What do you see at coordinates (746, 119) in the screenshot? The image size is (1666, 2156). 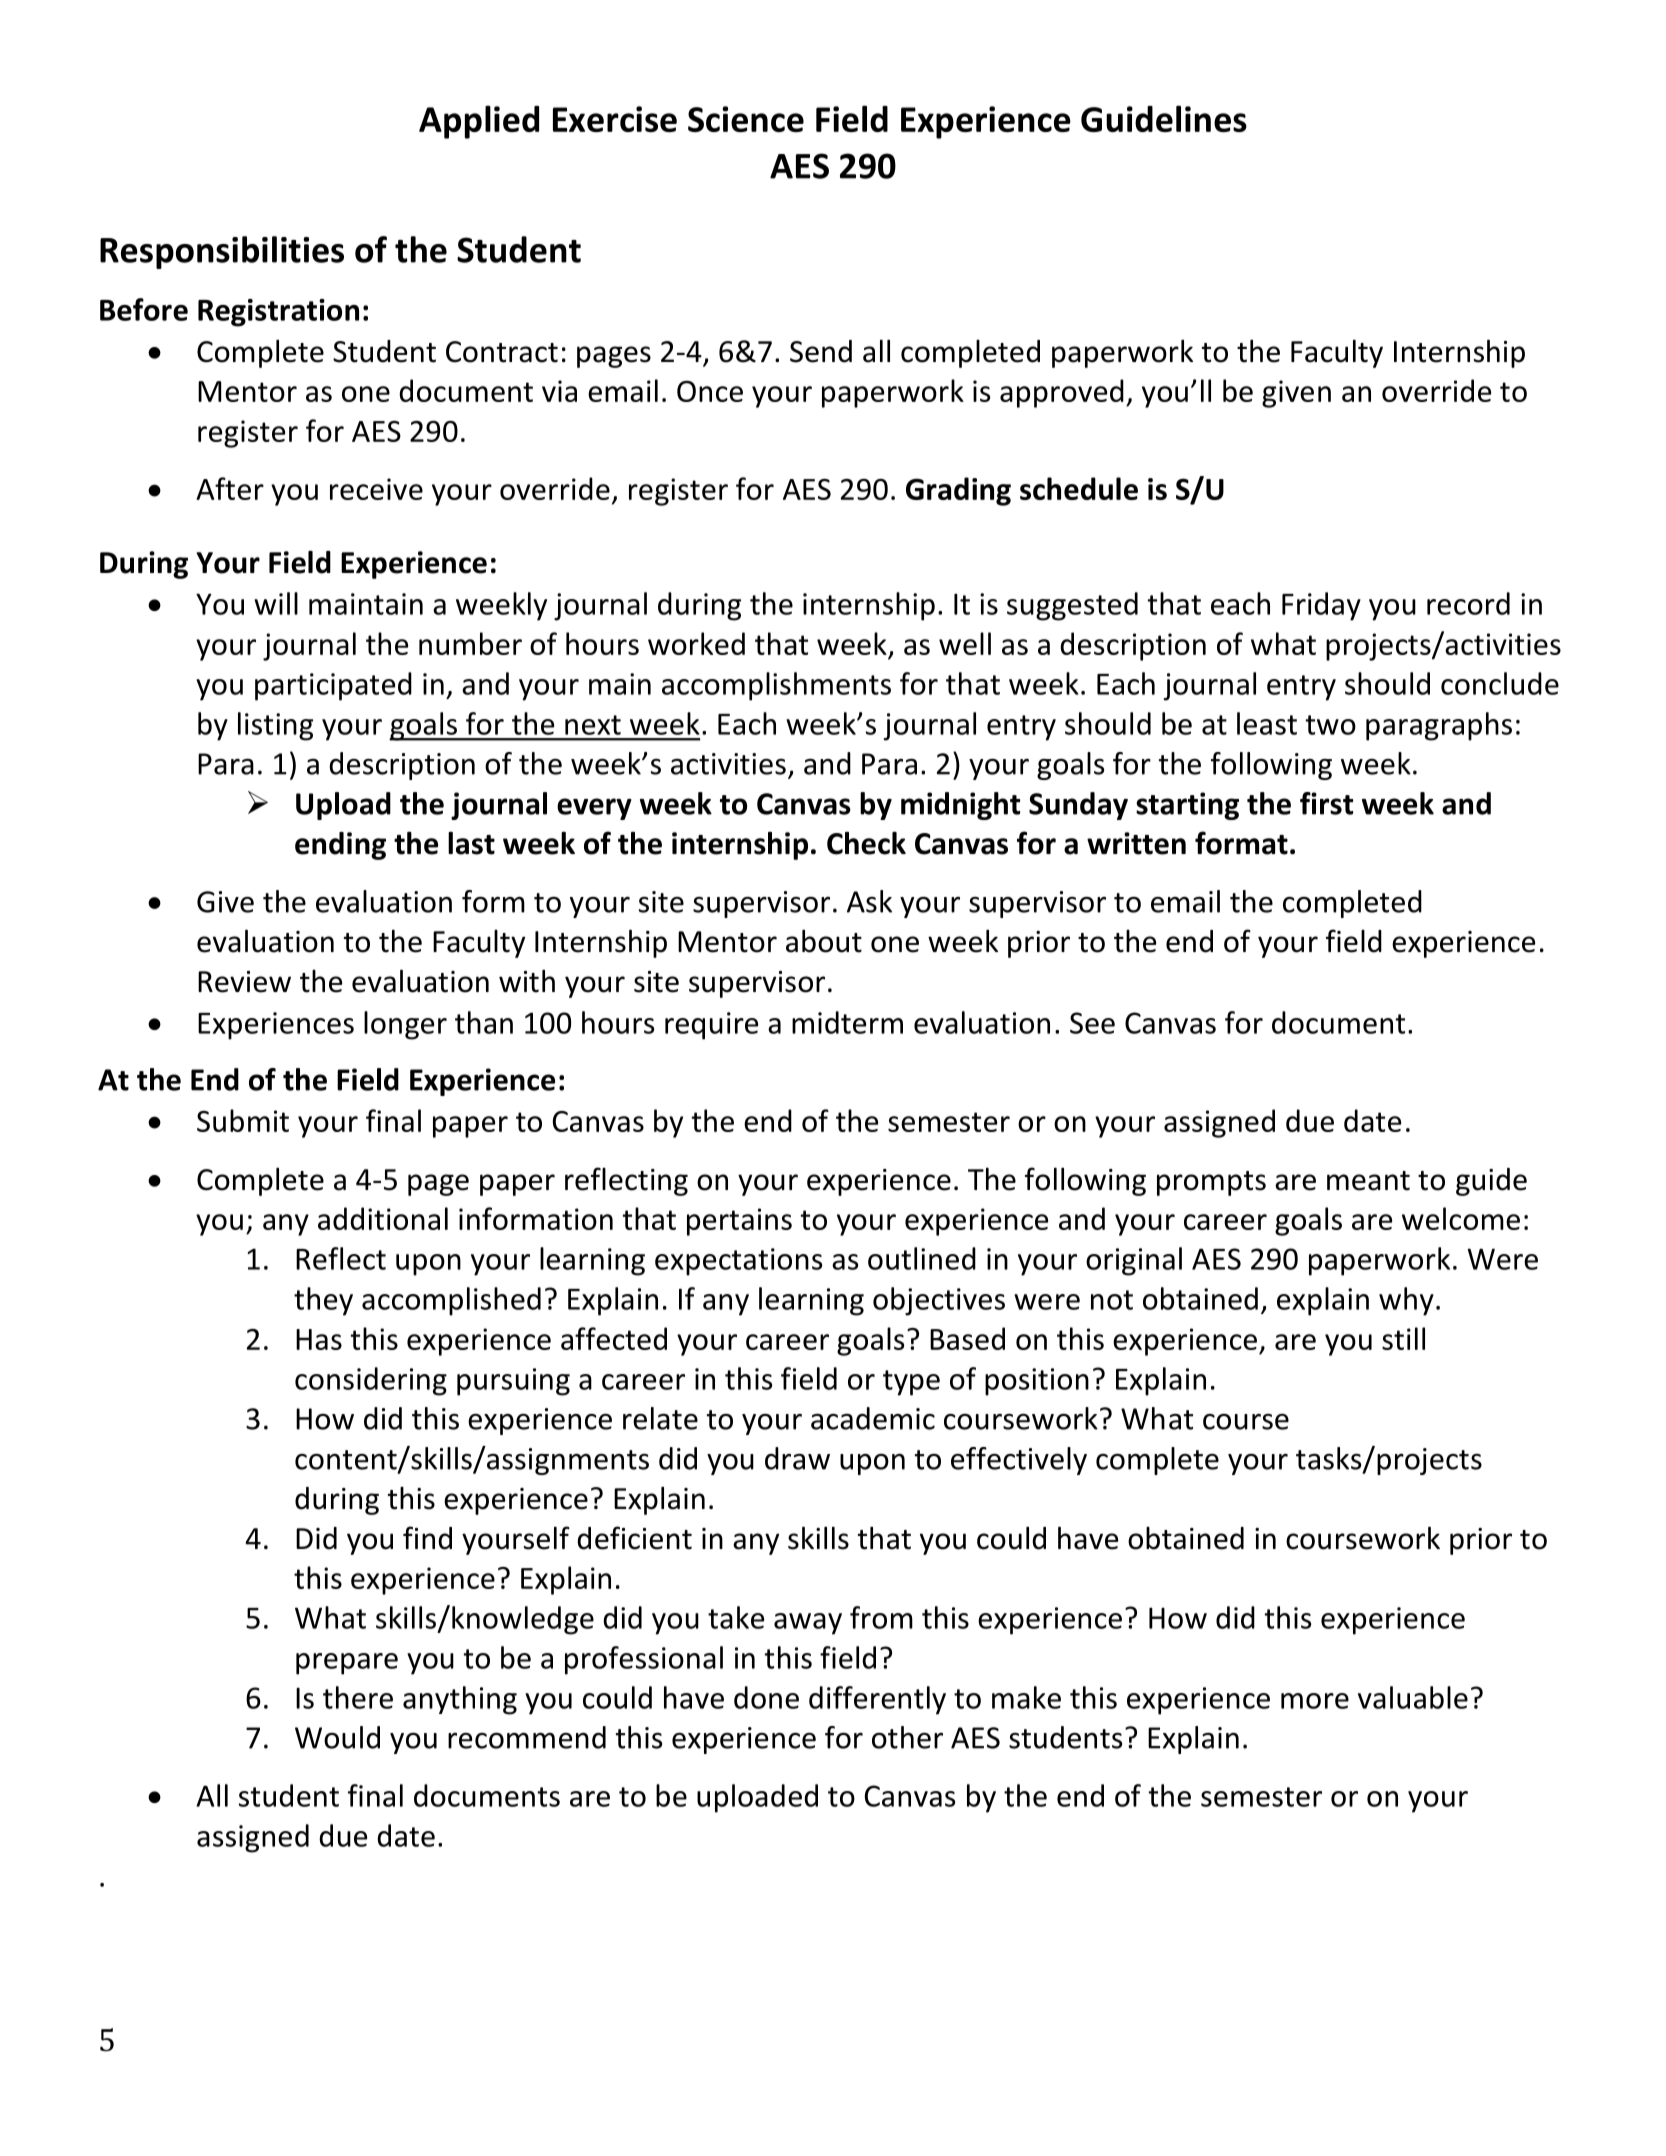 I see `Science` at bounding box center [746, 119].
